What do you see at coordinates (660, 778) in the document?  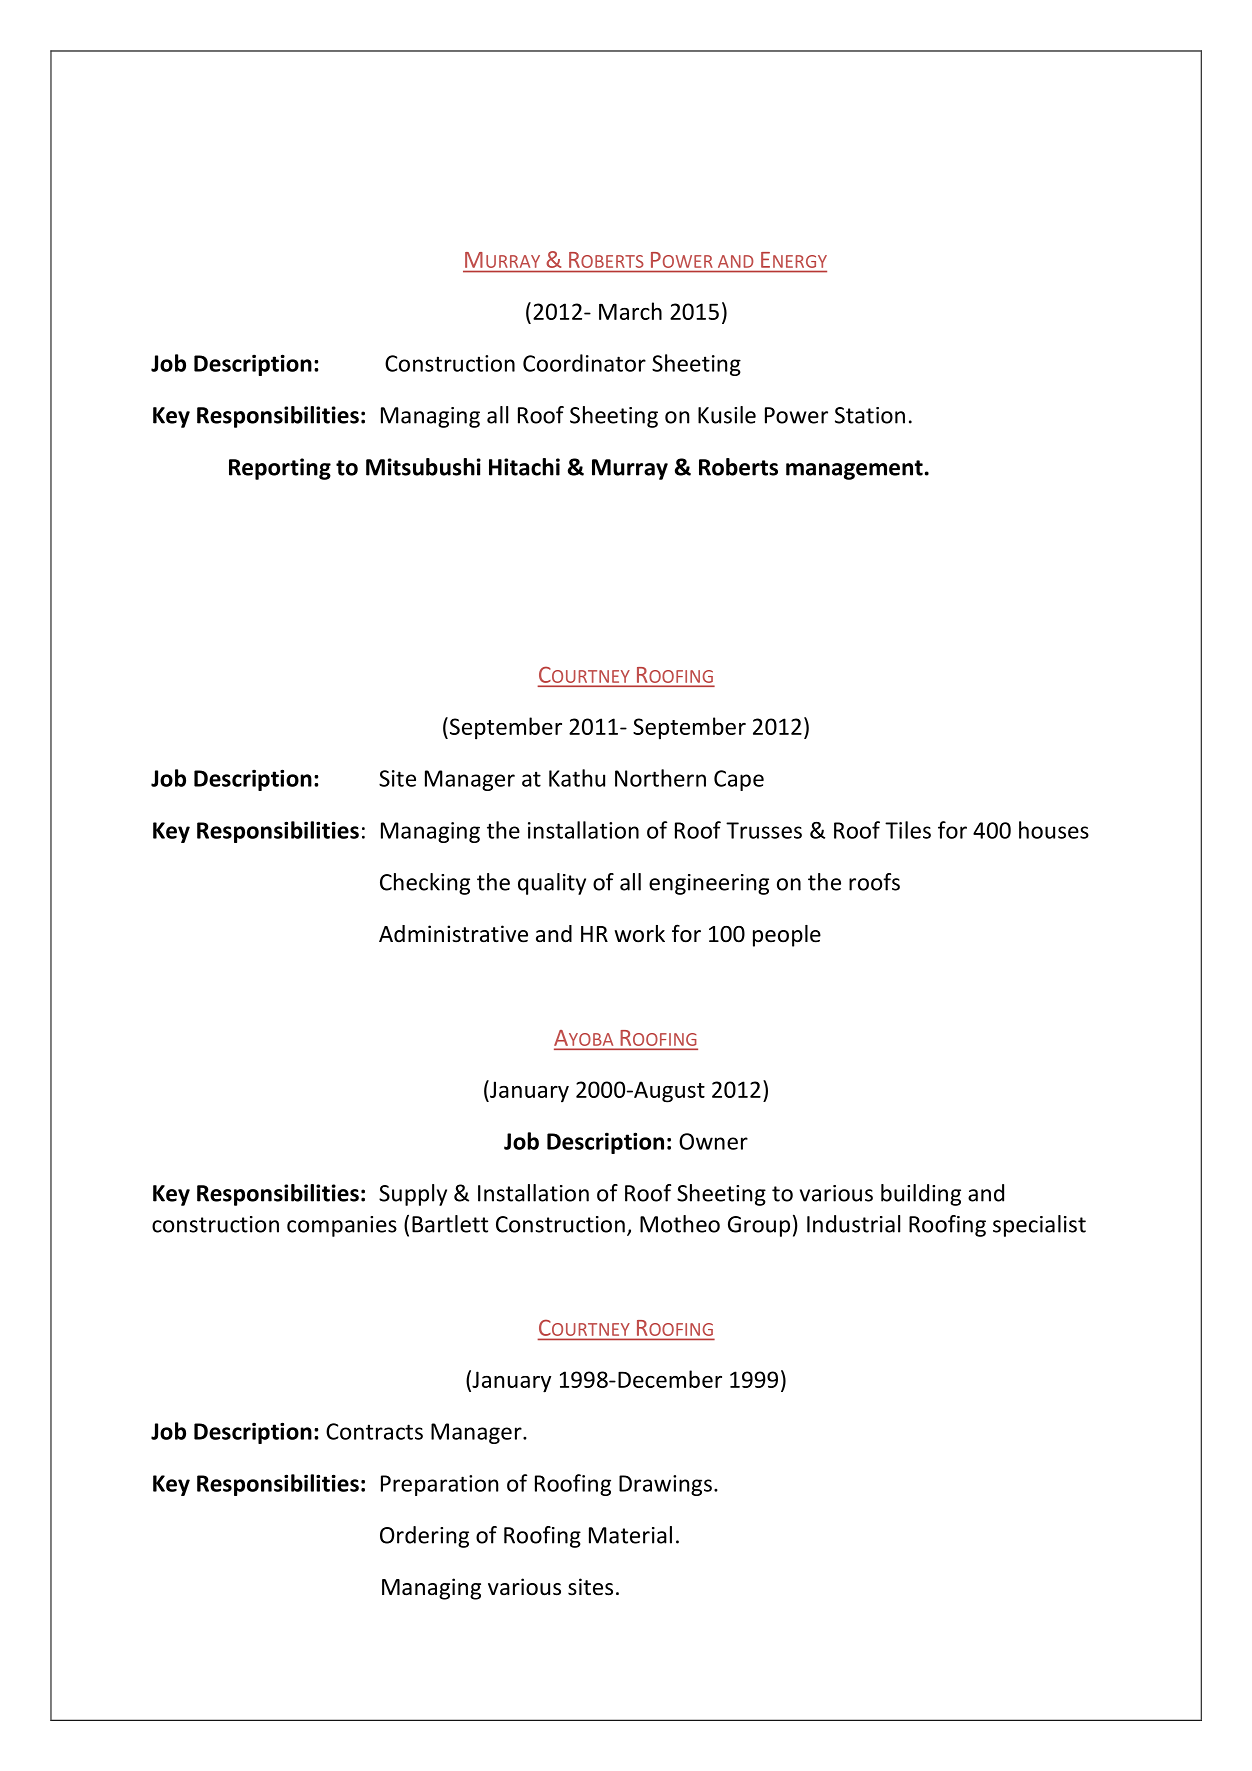 I see `Northern` at bounding box center [660, 778].
